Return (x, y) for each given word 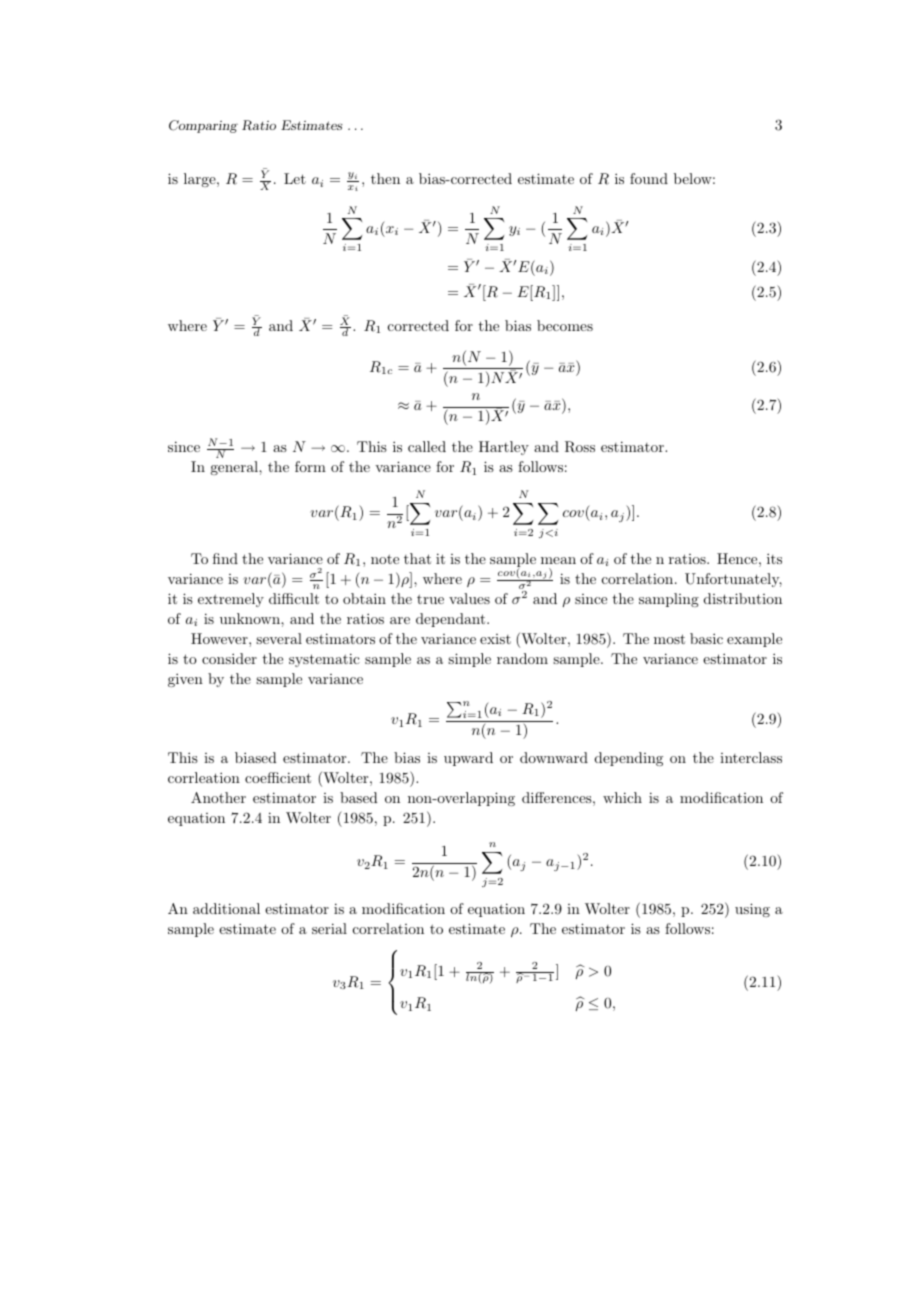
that (417, 558)
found (649, 178)
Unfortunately (733, 580)
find (225, 558)
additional (226, 908)
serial (329, 928)
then (385, 178)
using (752, 910)
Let (295, 178)
